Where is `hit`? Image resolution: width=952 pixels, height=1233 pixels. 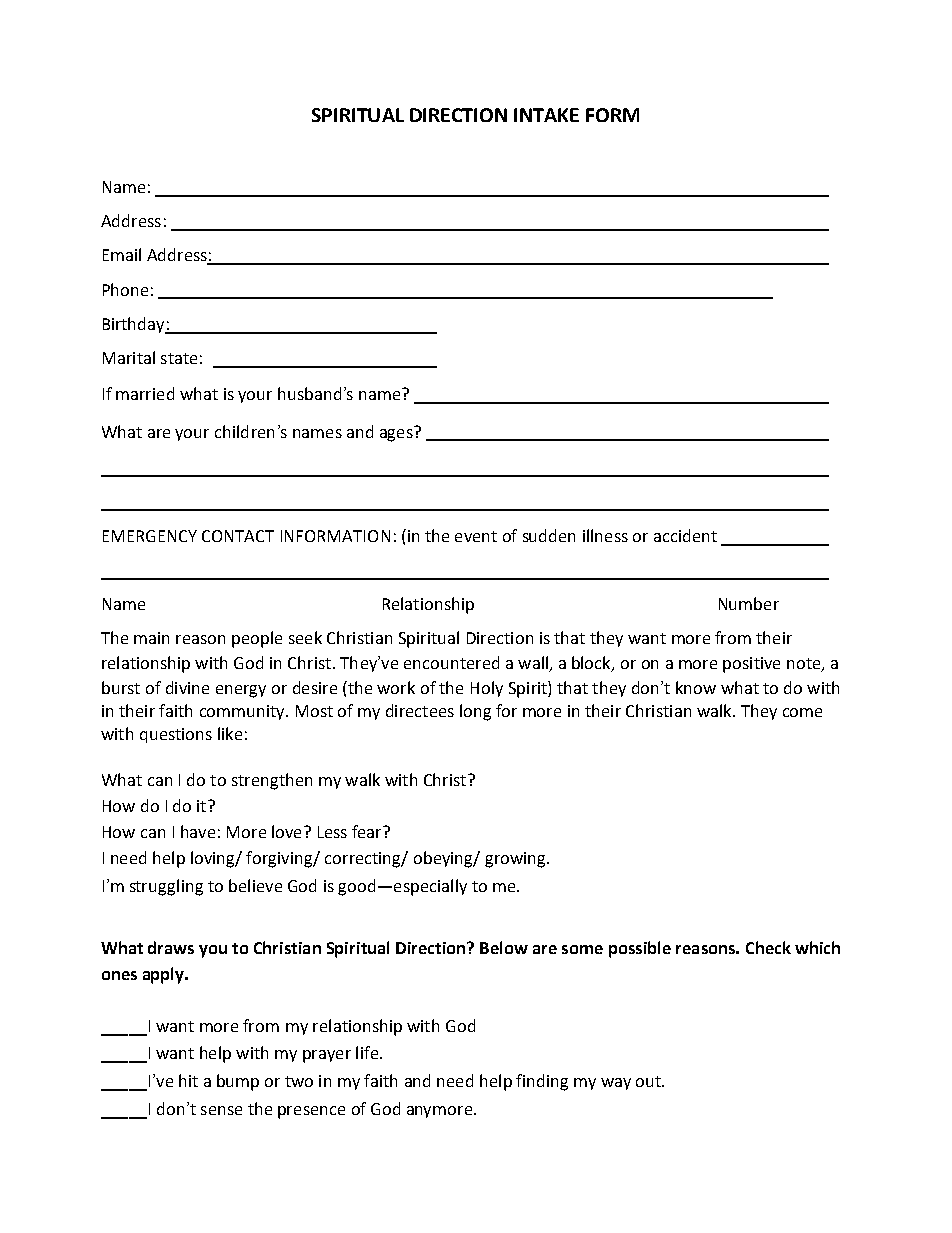 hit is located at coordinates (188, 1080).
